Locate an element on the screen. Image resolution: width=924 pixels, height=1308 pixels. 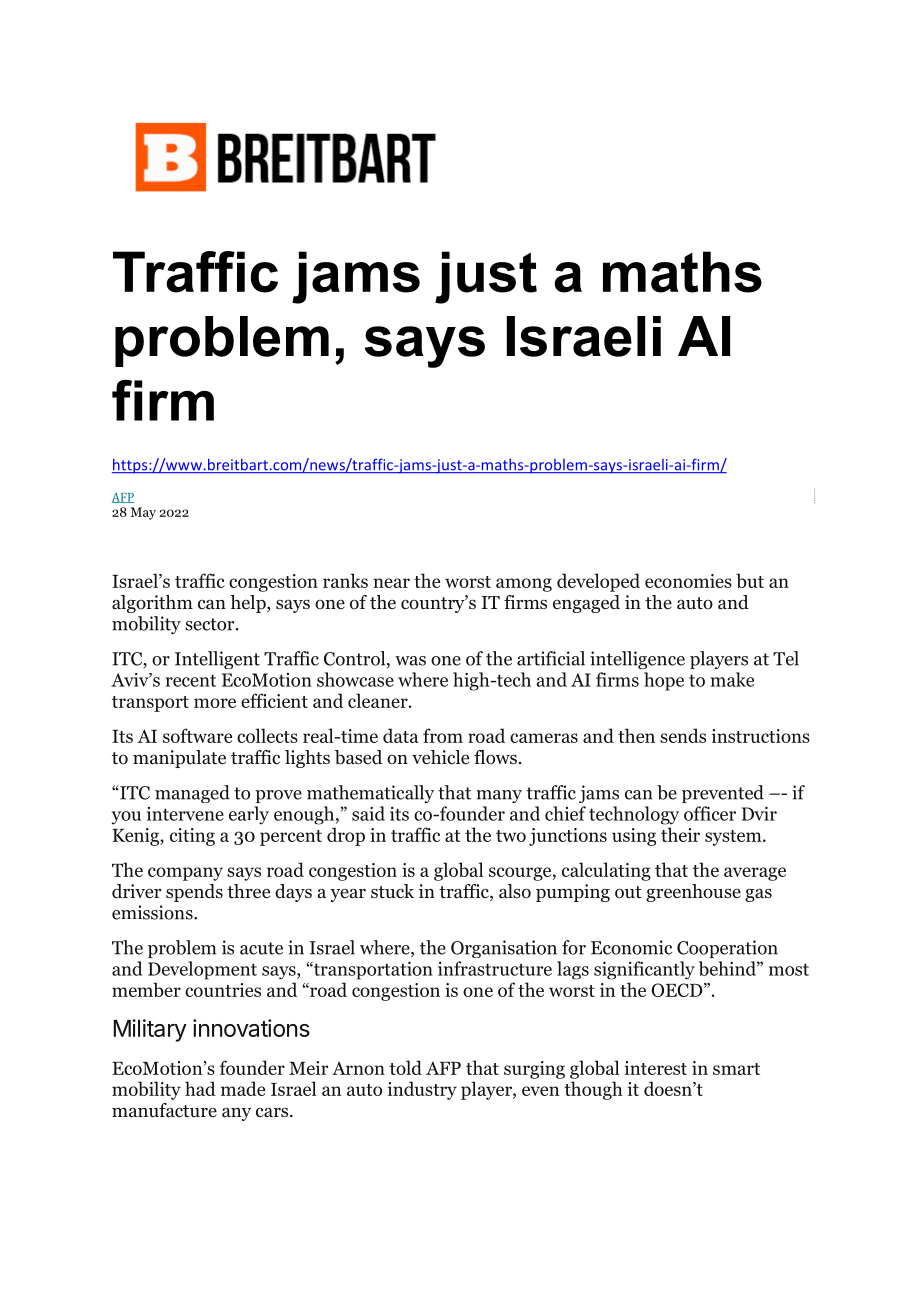
industry is located at coordinates (422, 1090).
